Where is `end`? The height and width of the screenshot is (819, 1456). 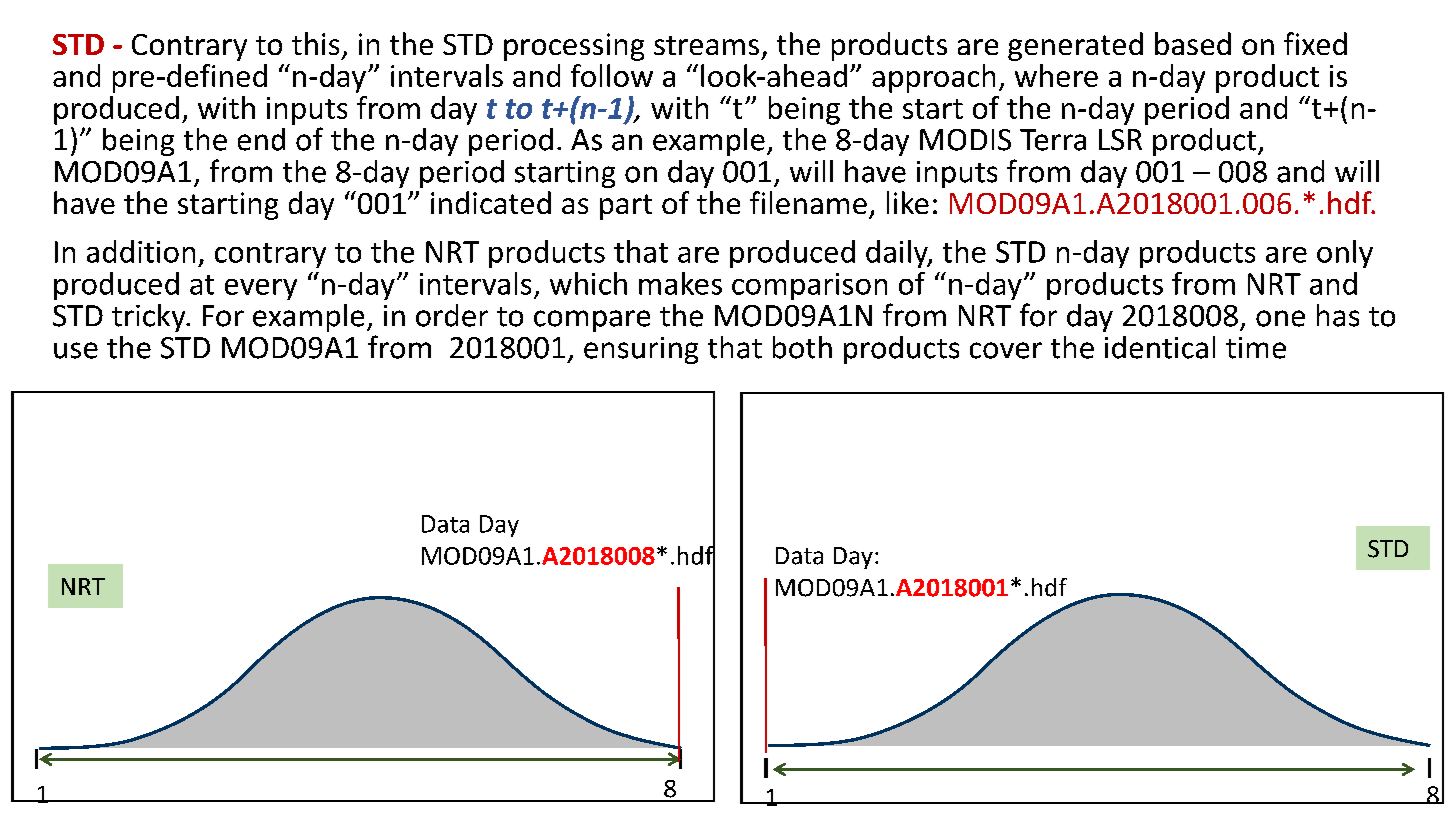 end is located at coordinates (261, 139).
